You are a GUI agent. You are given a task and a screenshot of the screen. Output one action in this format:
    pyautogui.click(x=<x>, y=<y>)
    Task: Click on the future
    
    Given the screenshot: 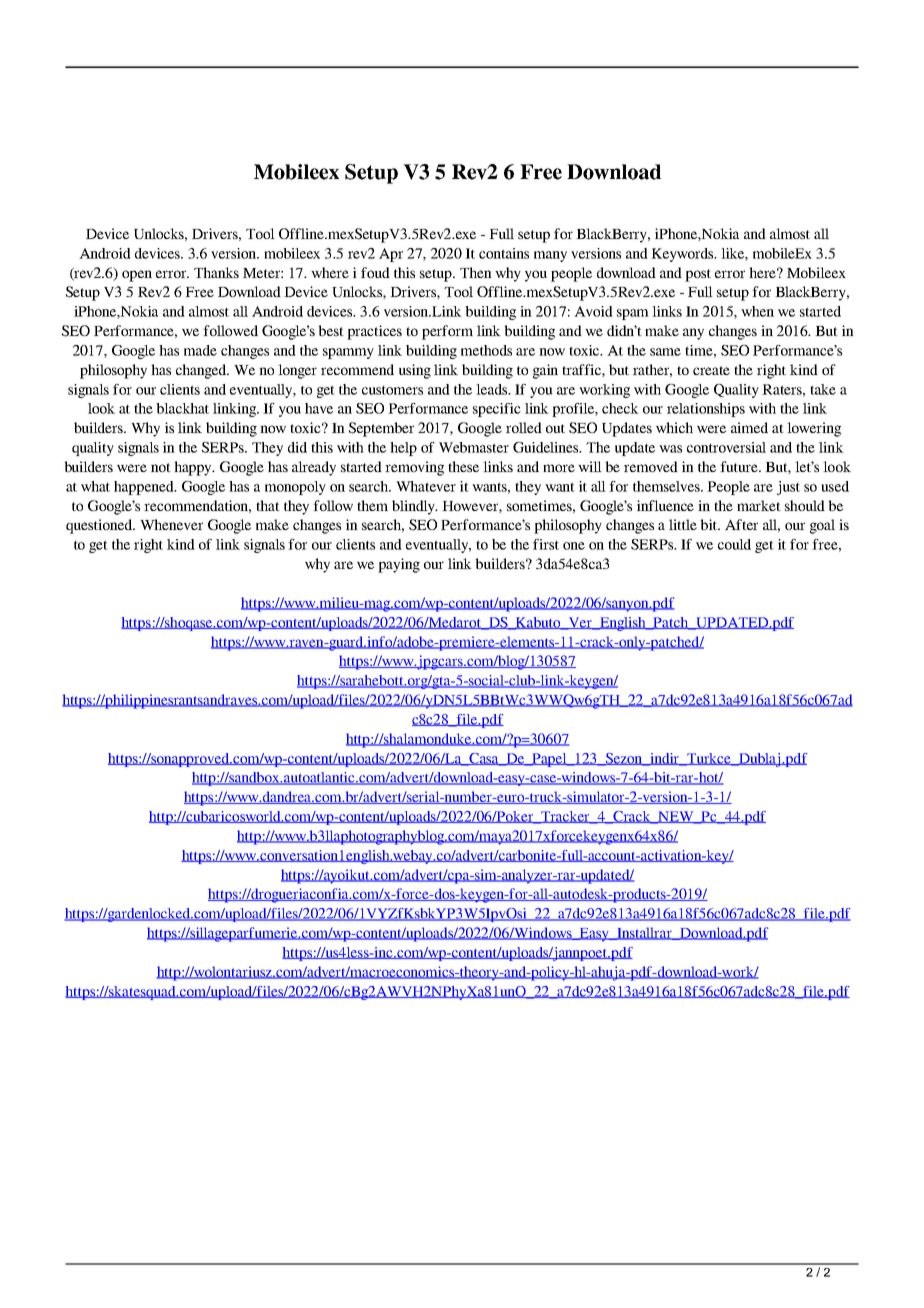 What is the action you would take?
    pyautogui.click(x=740, y=466)
